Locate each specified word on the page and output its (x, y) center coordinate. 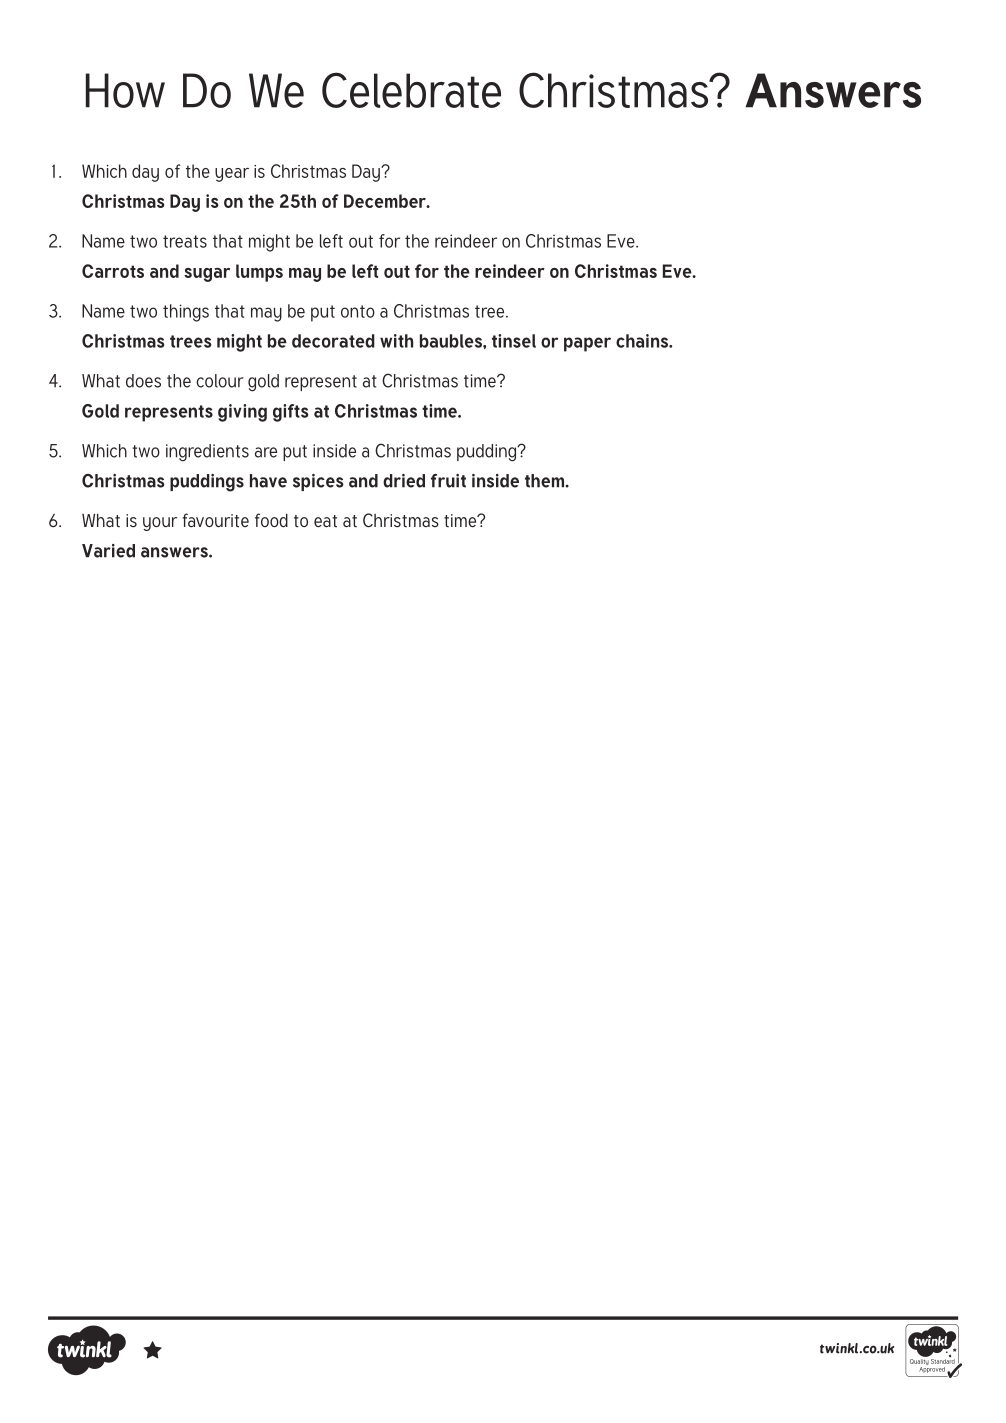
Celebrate (411, 90)
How (125, 90)
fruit (448, 481)
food (271, 520)
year (232, 175)
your (160, 524)
